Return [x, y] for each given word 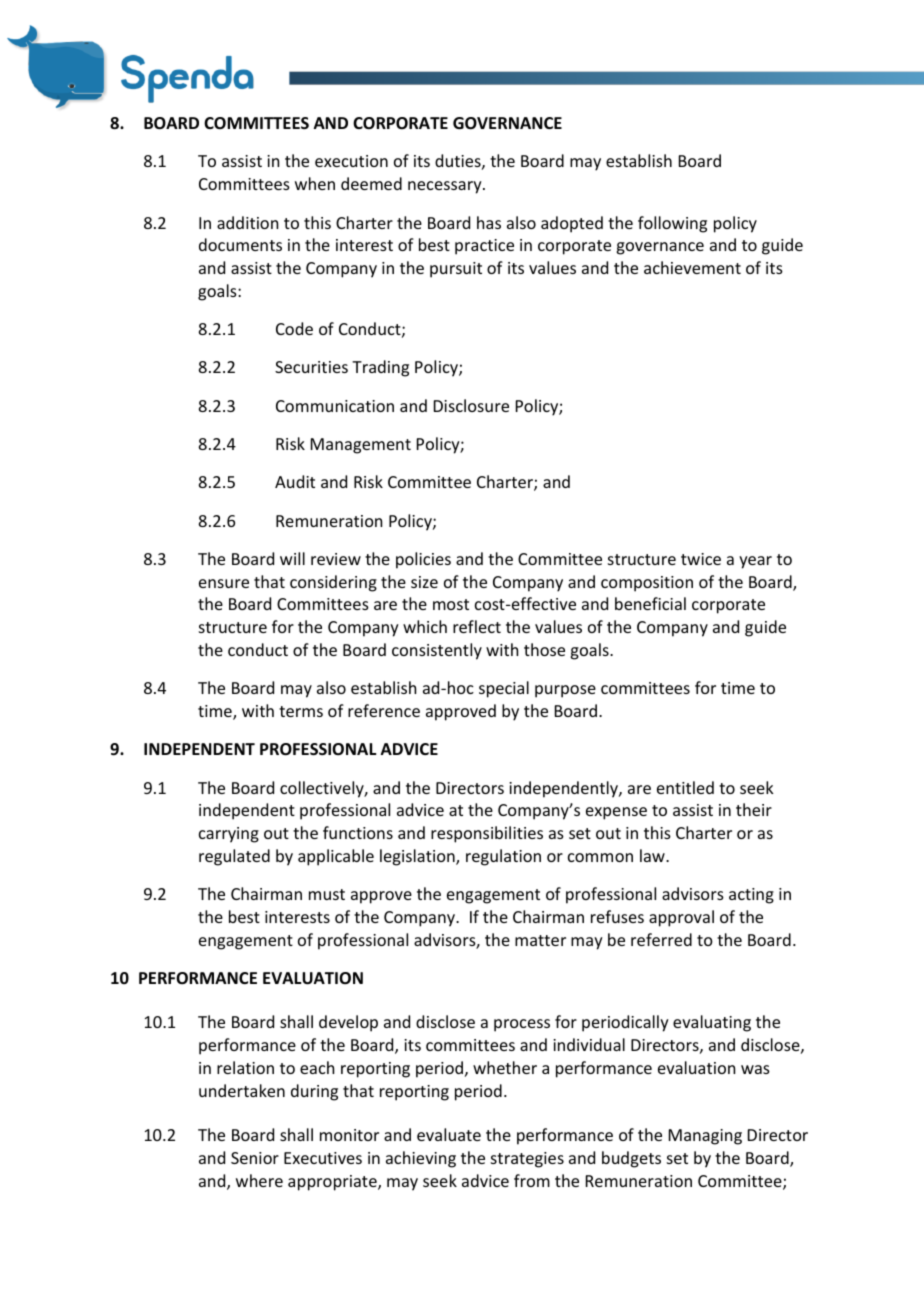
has [489, 222]
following [672, 224]
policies [423, 560]
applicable [336, 857]
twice [701, 559]
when [315, 183]
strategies [527, 1160]
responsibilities [487, 834]
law [653, 855]
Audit [295, 481]
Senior [255, 1158]
